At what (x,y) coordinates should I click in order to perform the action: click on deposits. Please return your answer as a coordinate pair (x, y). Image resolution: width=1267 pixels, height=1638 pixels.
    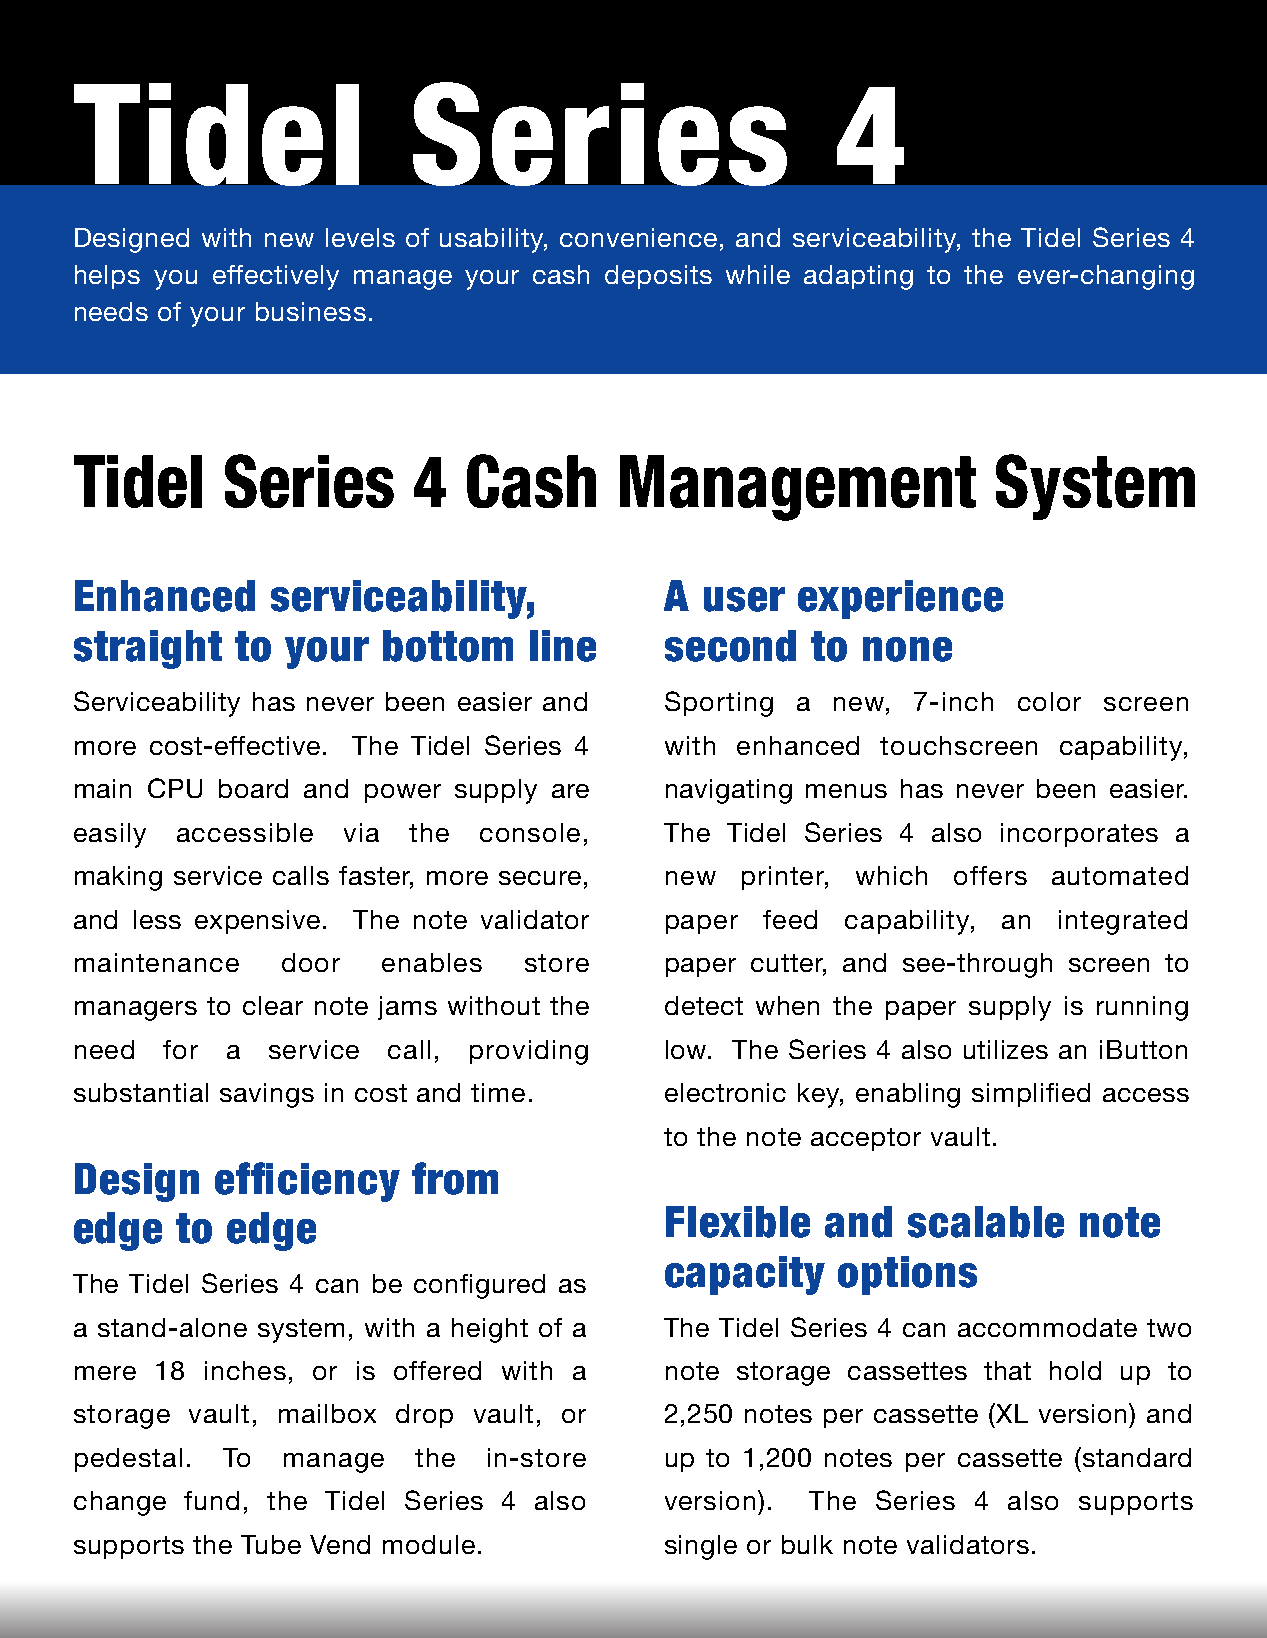
    Looking at the image, I should click on (658, 277).
